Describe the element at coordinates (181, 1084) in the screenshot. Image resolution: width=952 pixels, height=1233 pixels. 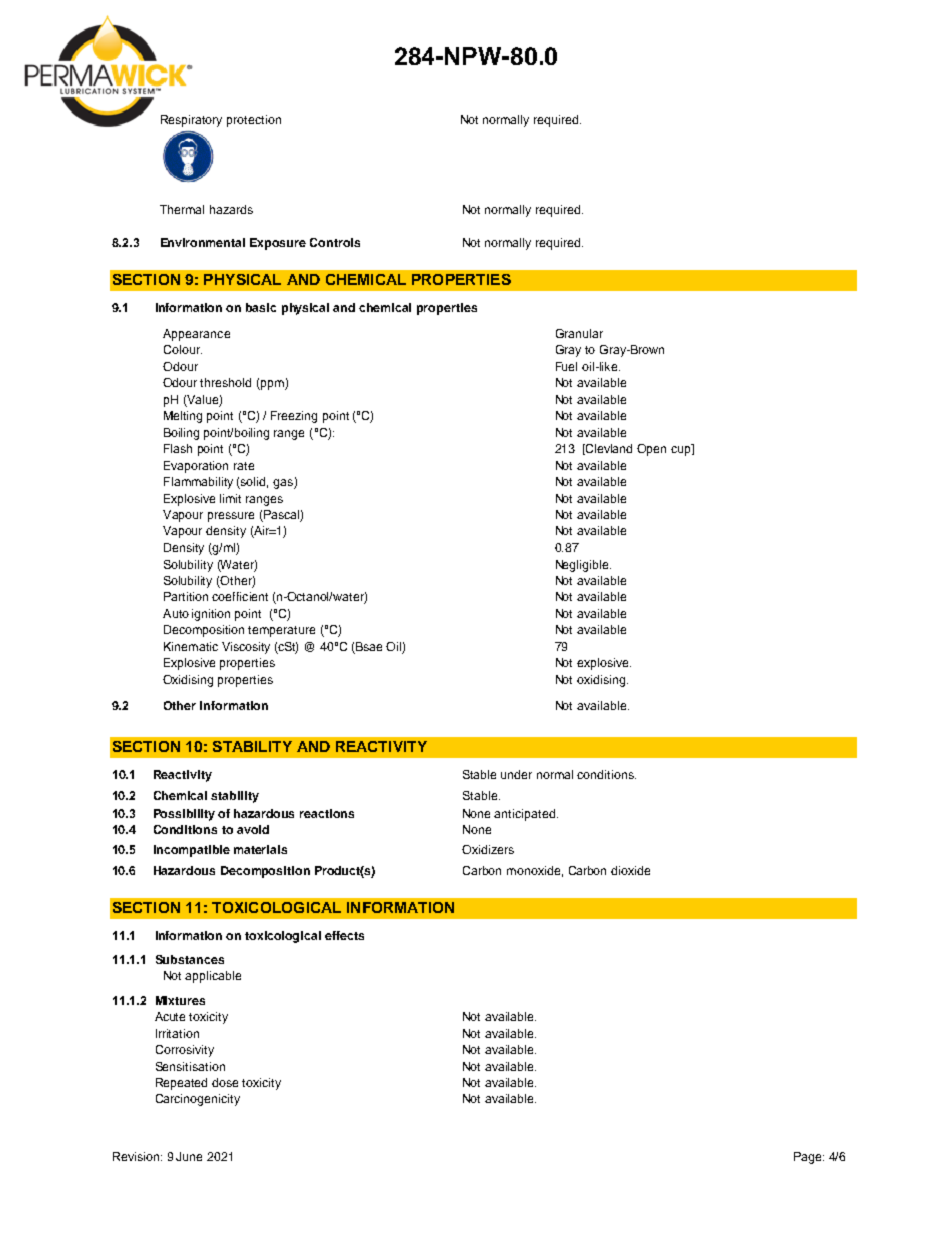
I see `Repeated` at that location.
